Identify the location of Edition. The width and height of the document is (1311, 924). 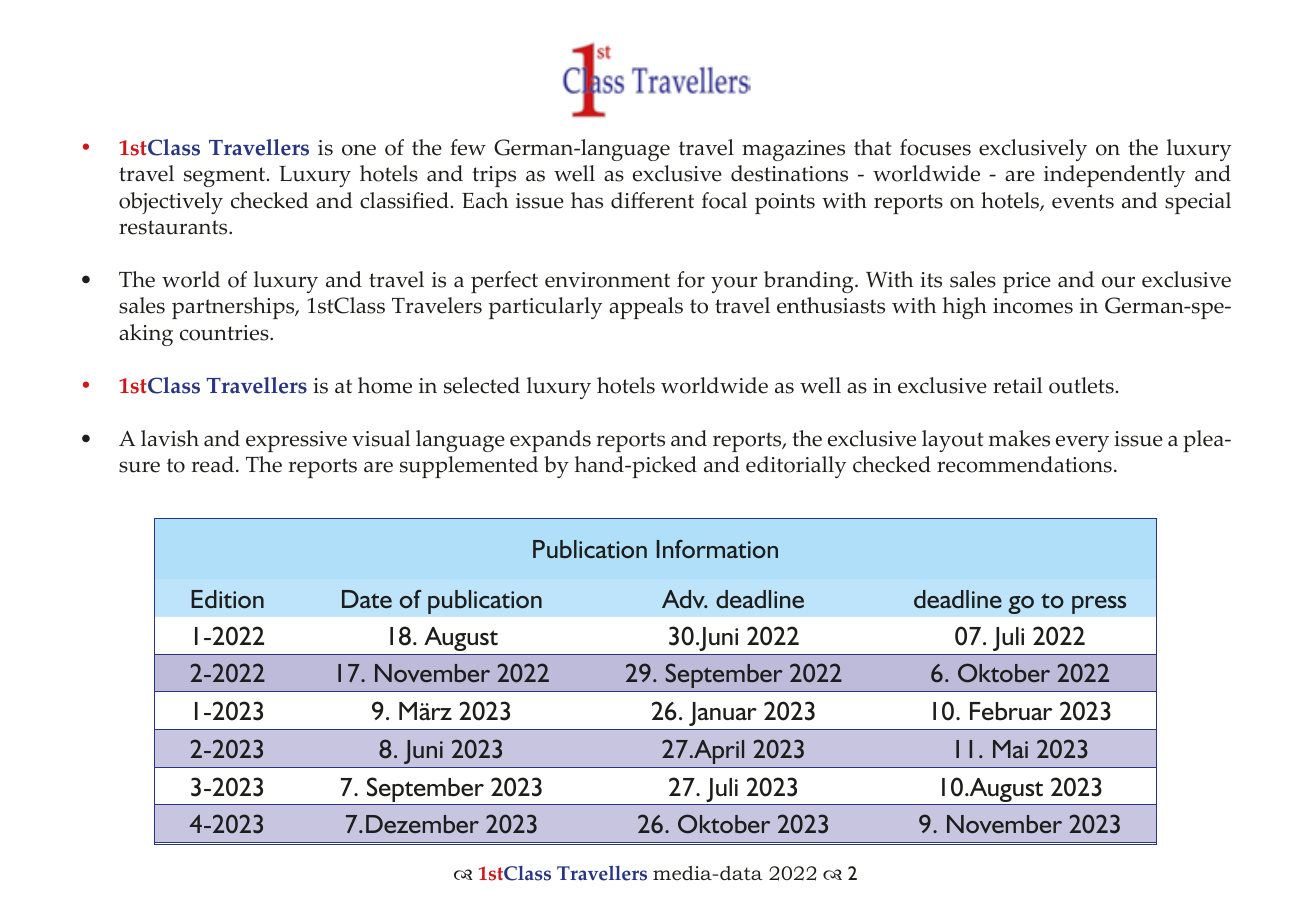
(227, 599).
